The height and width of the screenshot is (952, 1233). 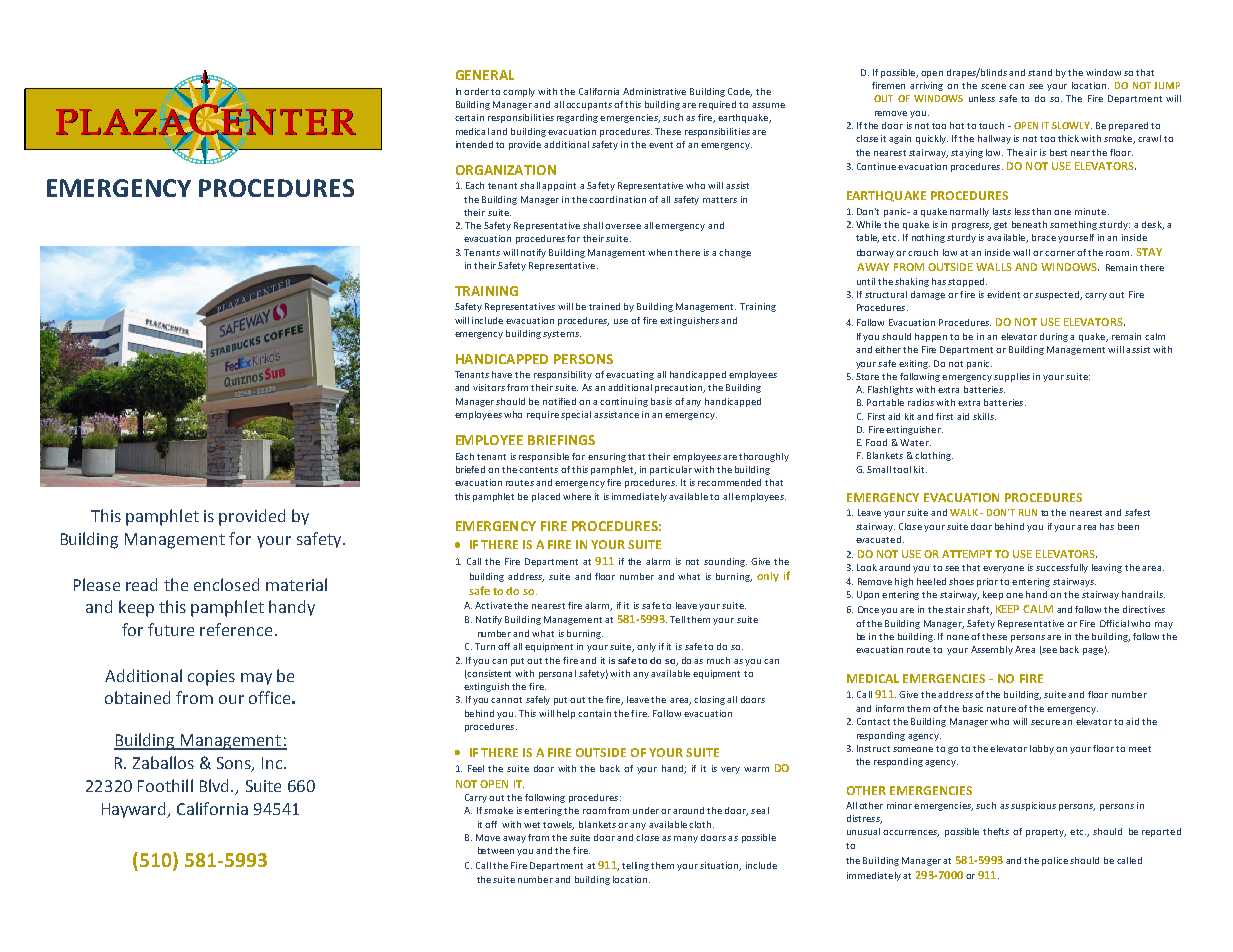 I want to click on certain, so click(x=469, y=117).
